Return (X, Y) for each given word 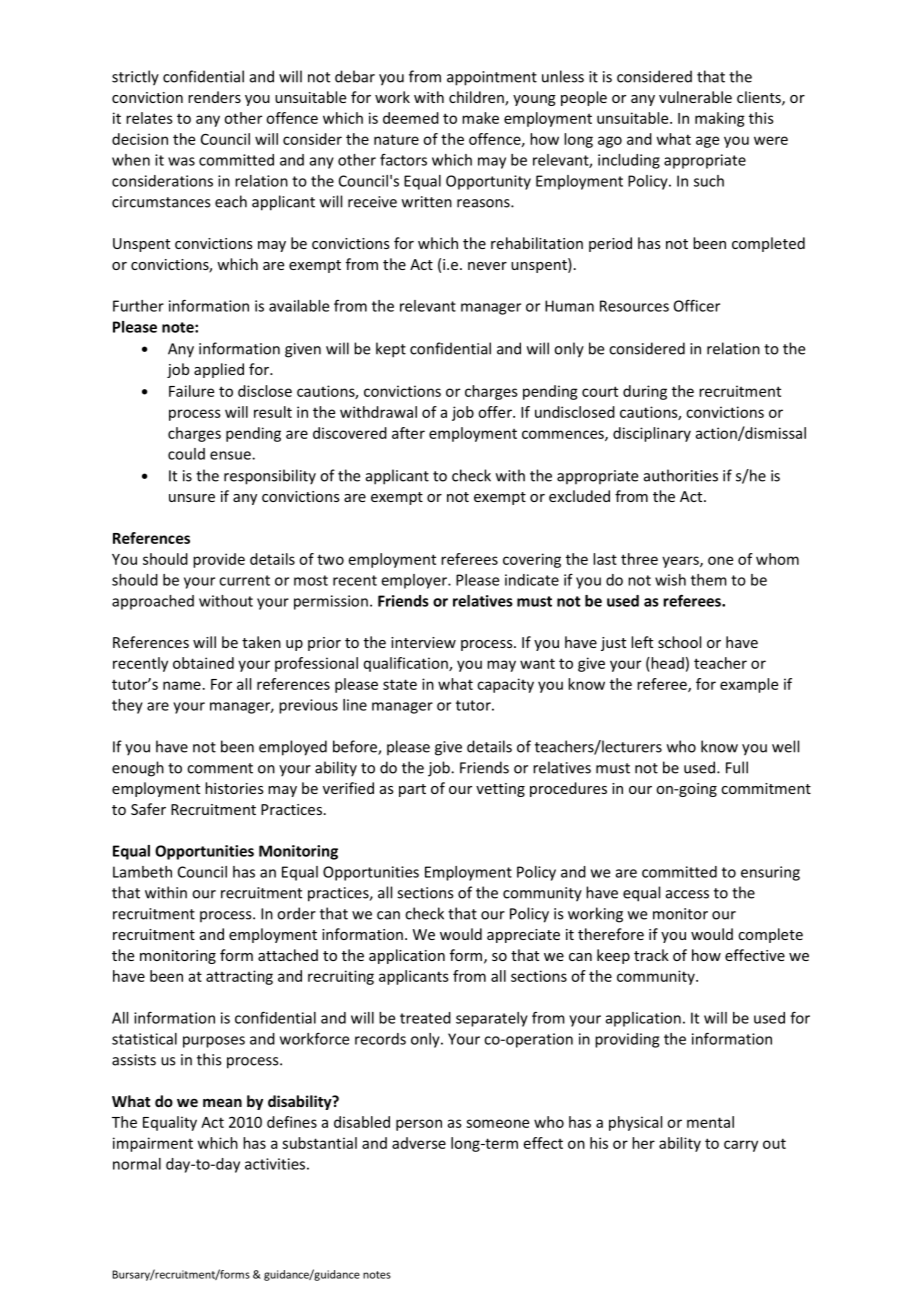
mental (710, 1122)
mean (222, 1102)
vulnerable (695, 97)
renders (214, 97)
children (477, 98)
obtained (203, 663)
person (419, 1125)
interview (423, 642)
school (679, 642)
